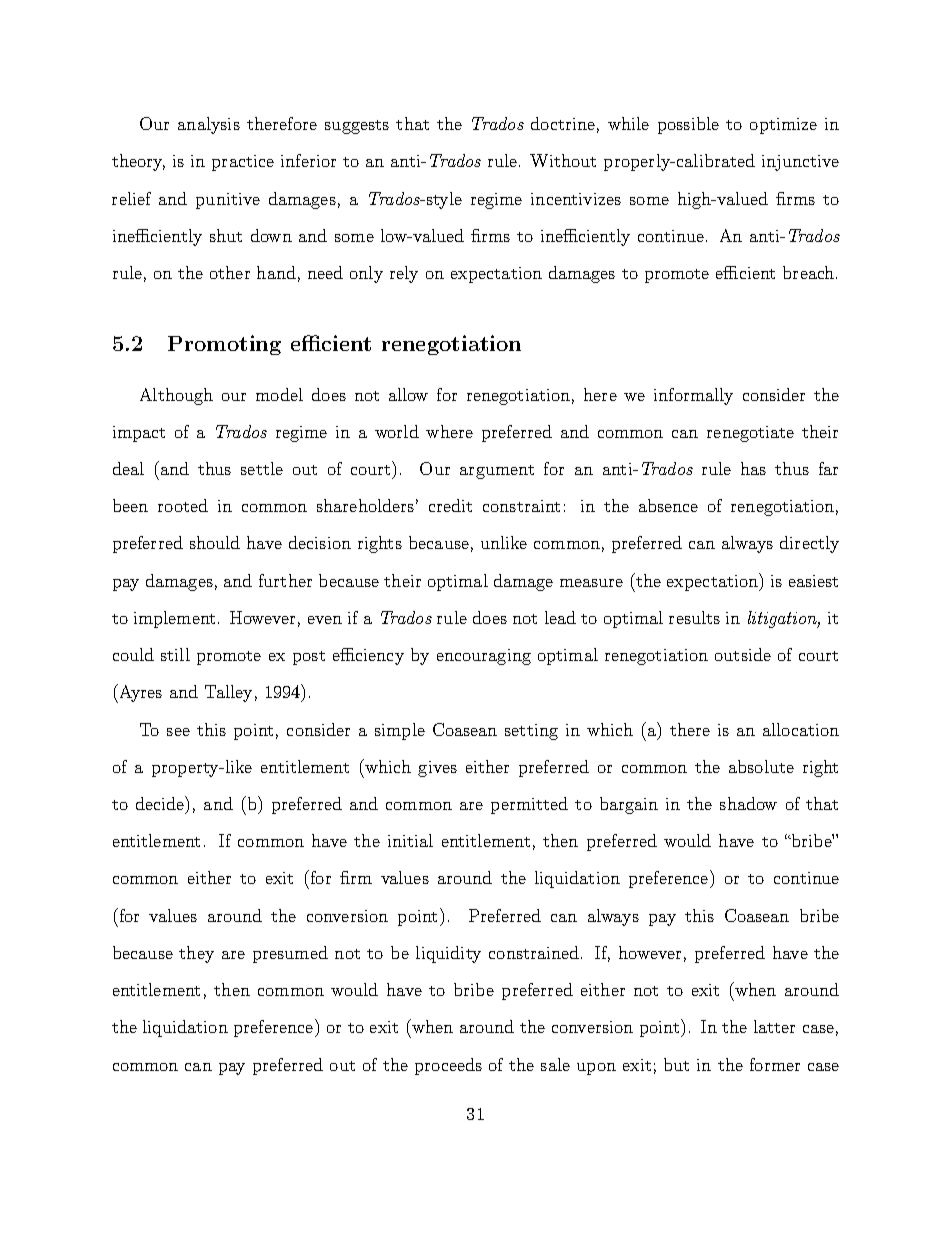 The height and width of the document is (1233, 952). I want to click on Promoting, so click(224, 345).
